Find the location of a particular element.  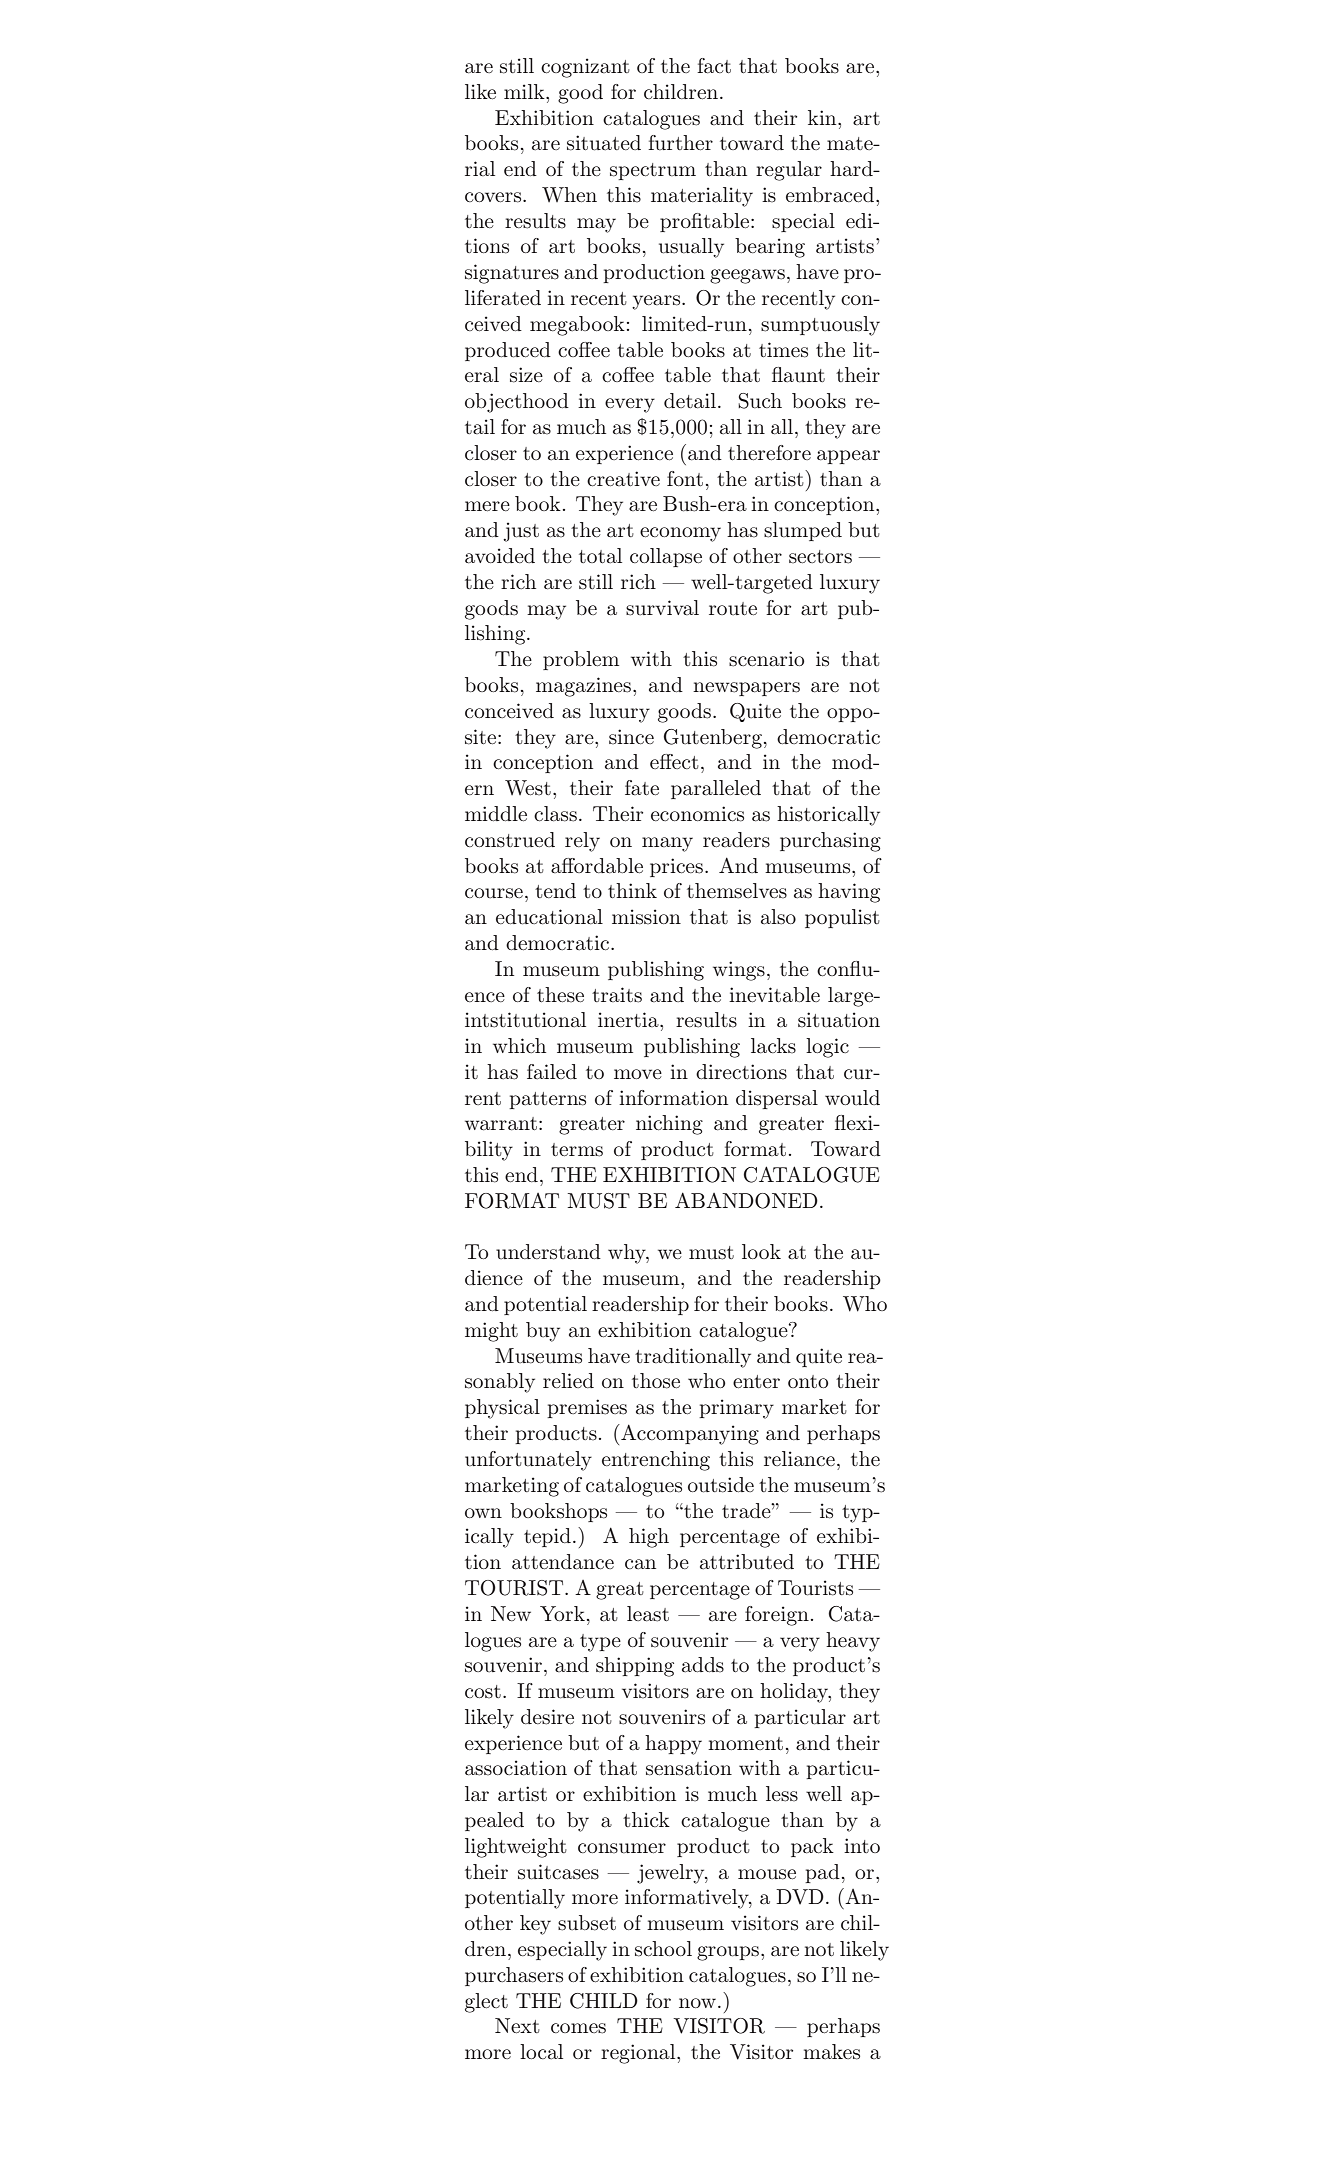

further is located at coordinates (680, 143).
